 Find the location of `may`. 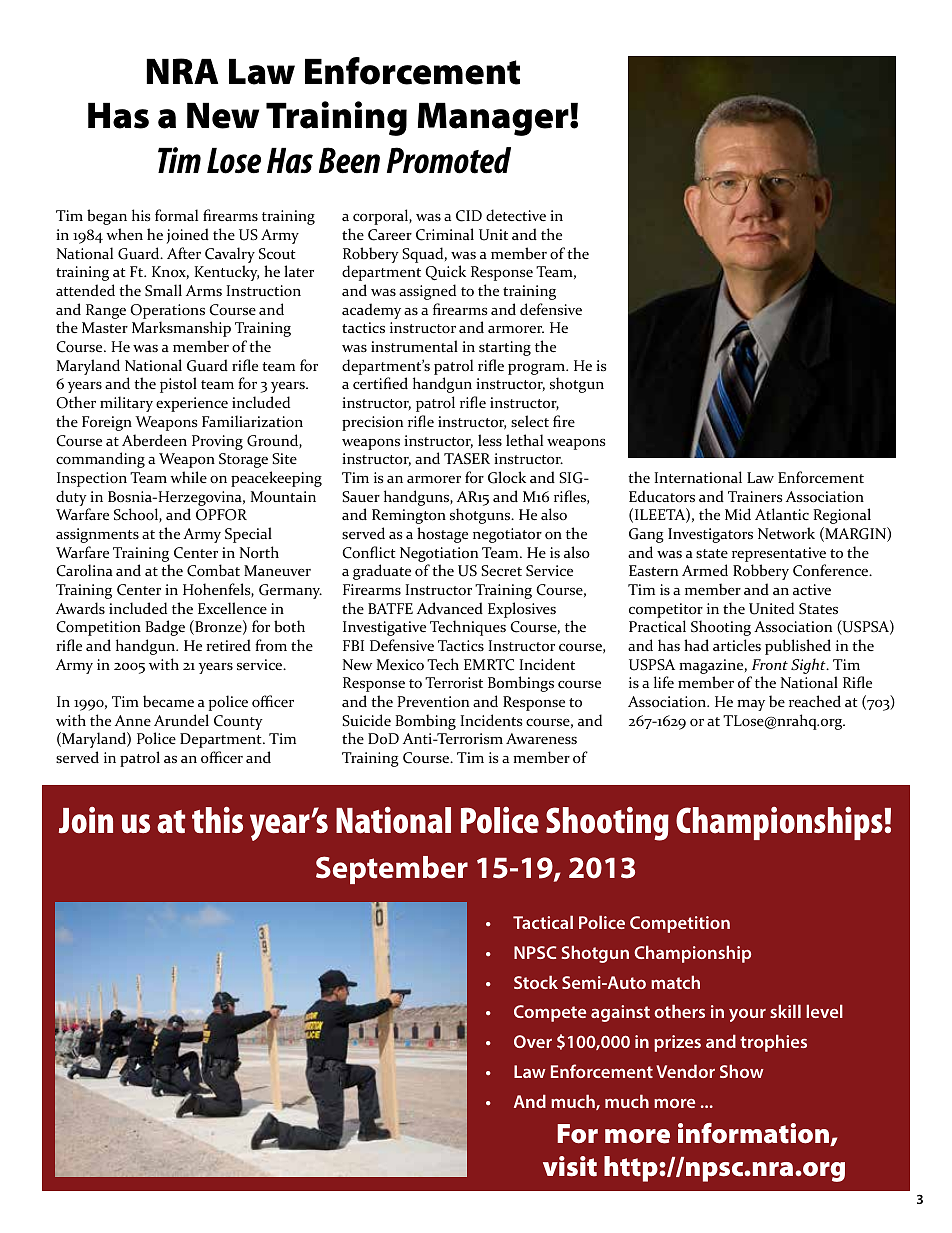

may is located at coordinates (751, 705).
